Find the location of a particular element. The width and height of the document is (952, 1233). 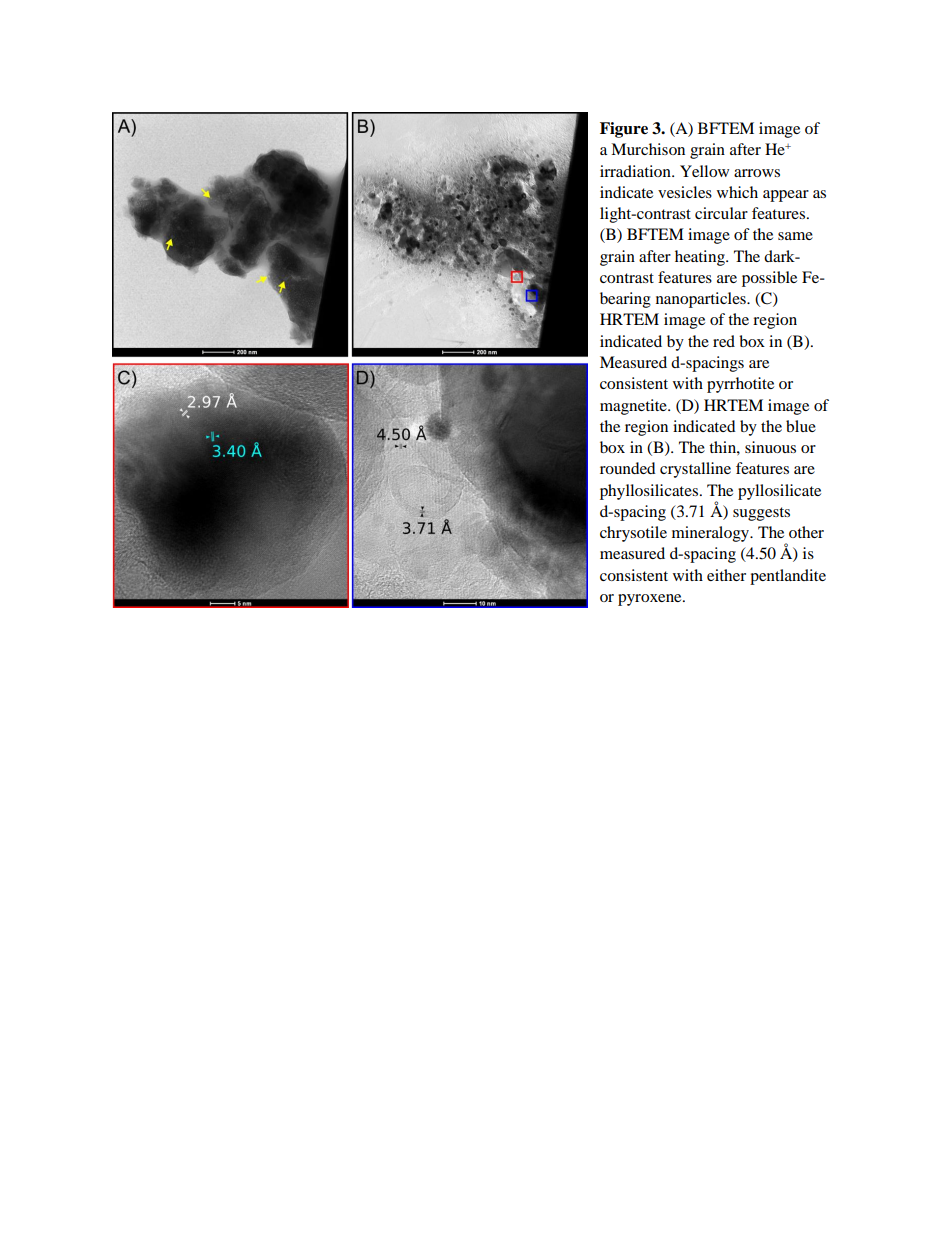

appear is located at coordinates (786, 196).
